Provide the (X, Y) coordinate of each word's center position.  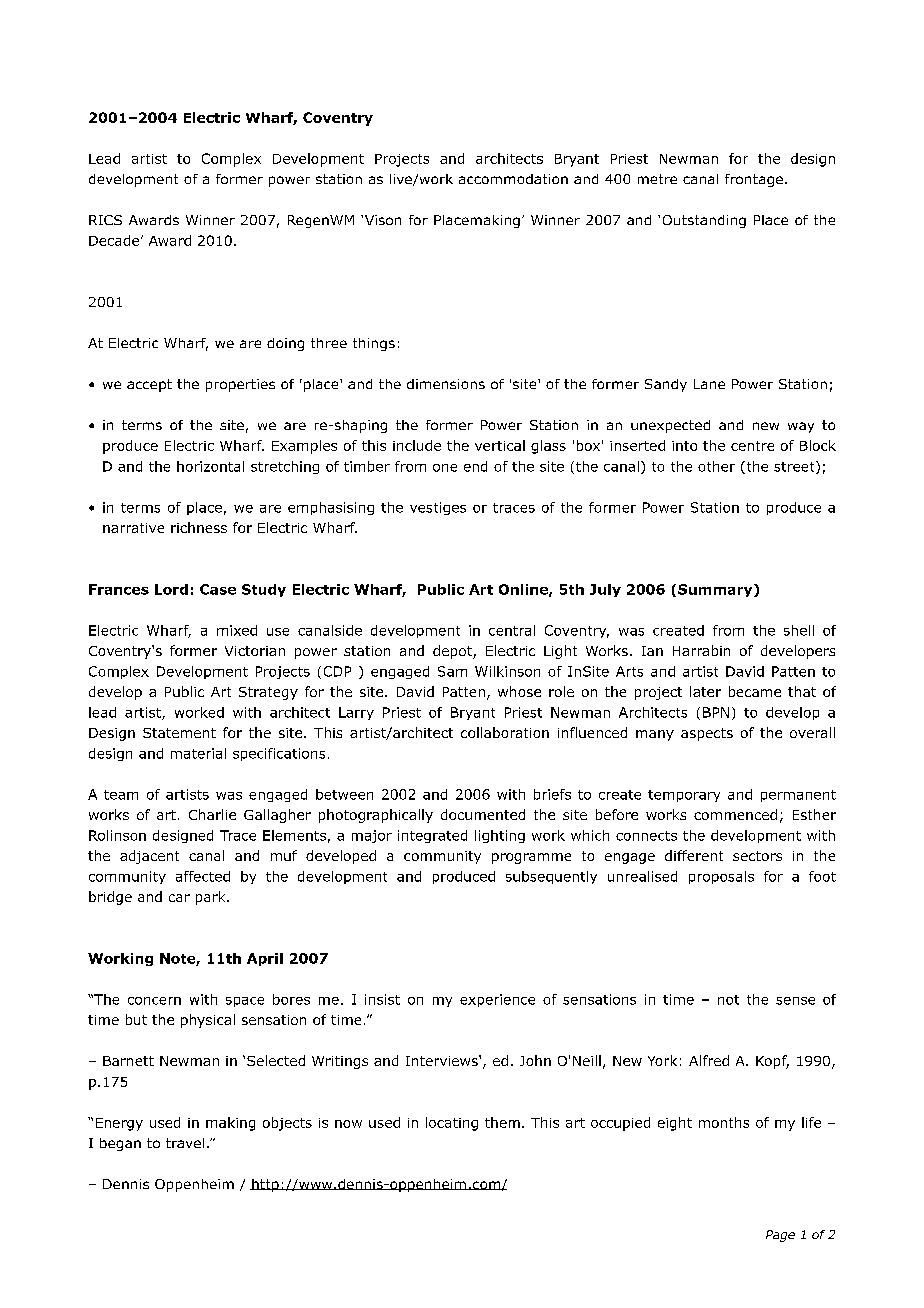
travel (185, 1143)
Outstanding (704, 221)
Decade (115, 240)
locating (452, 1124)
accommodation (513, 179)
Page (780, 1236)
